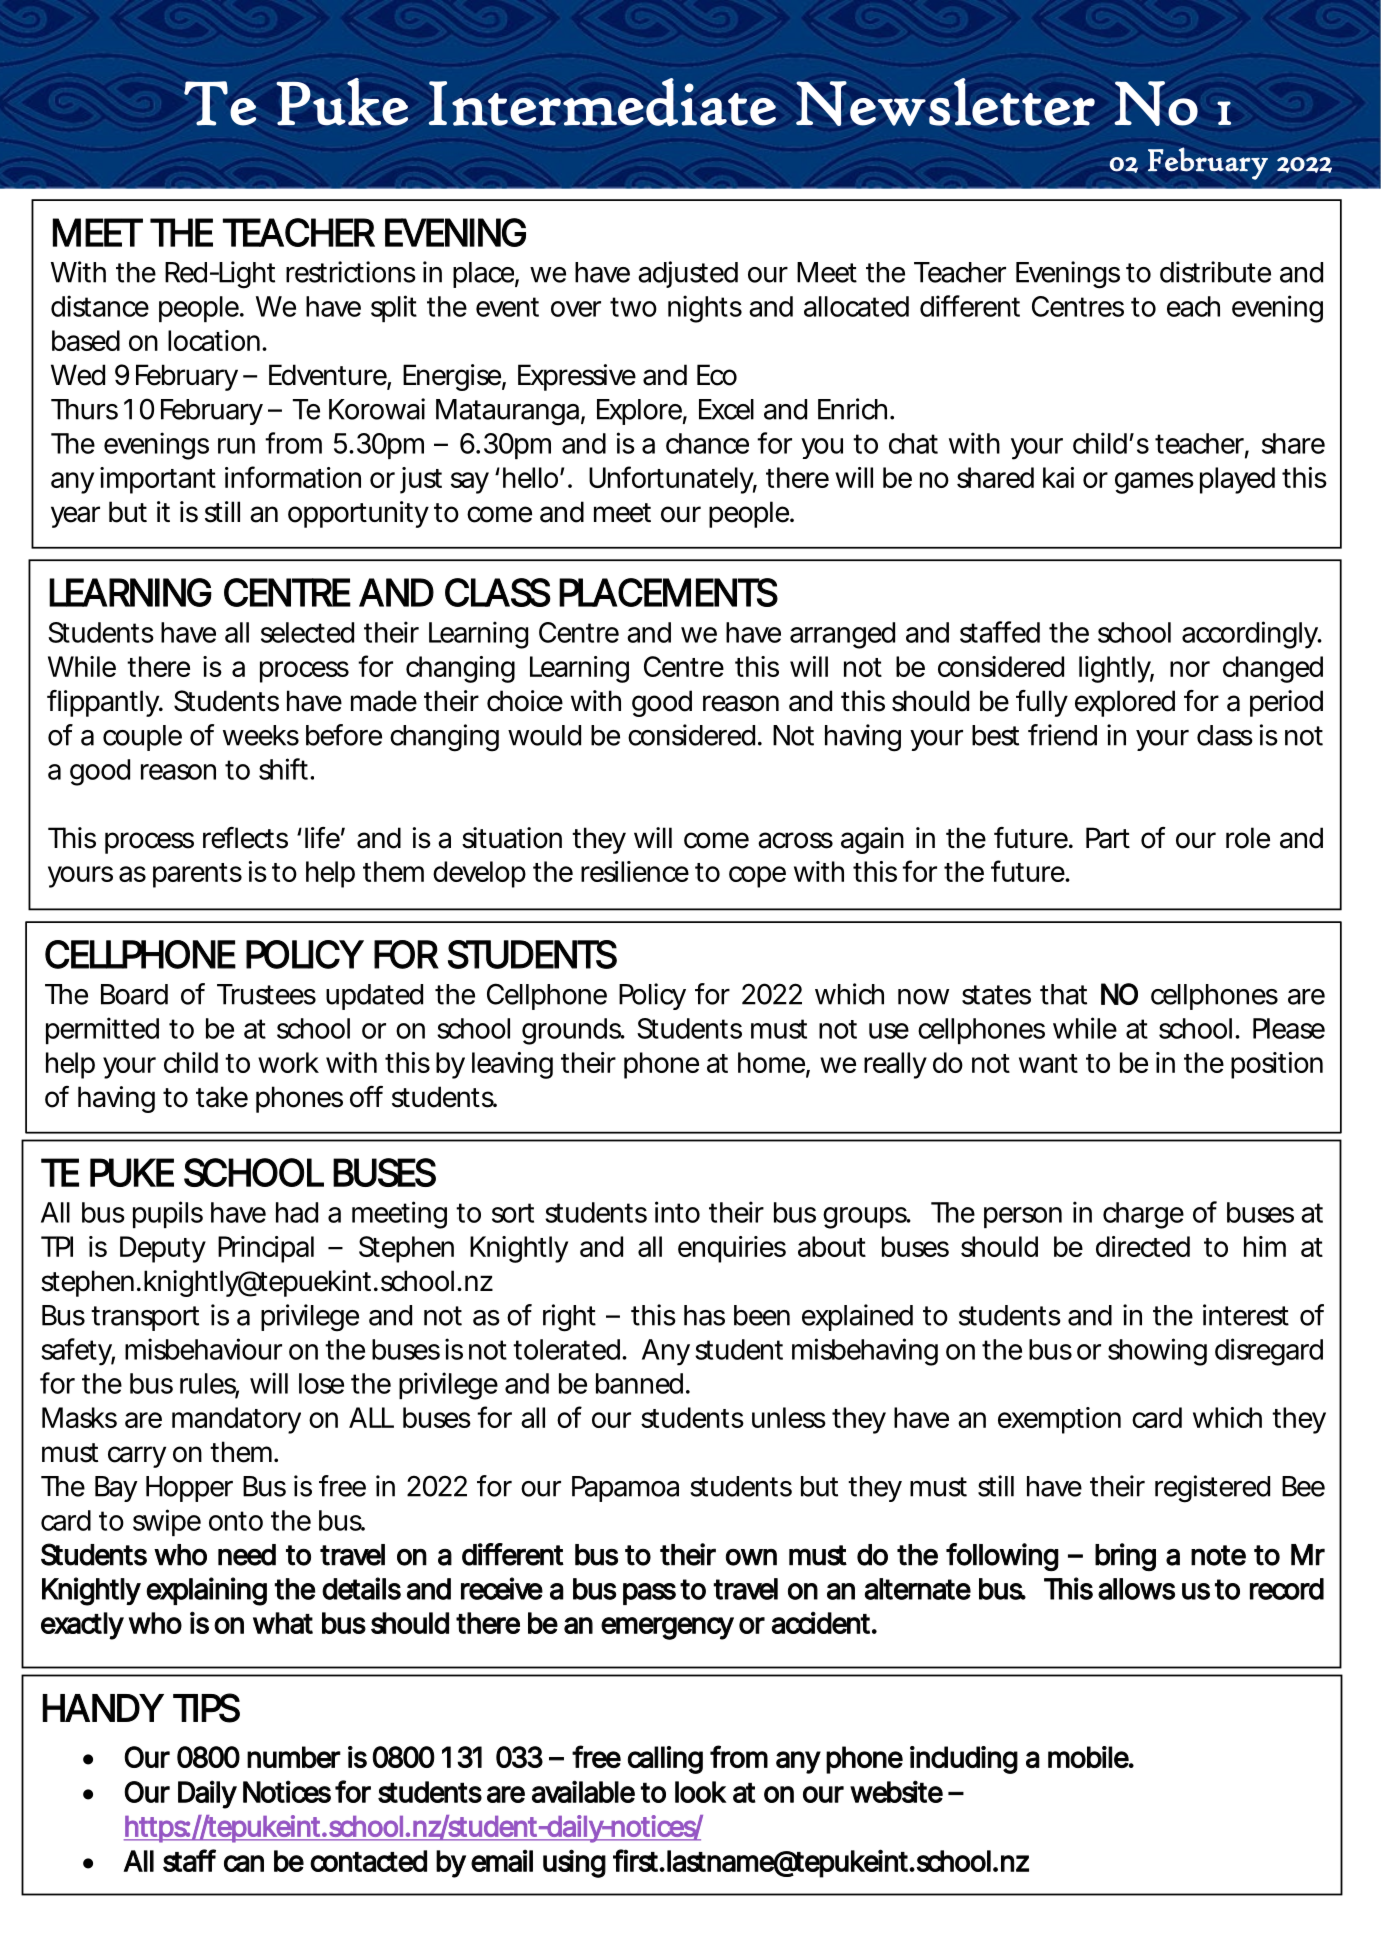 This document has width=1381, height=1953. Describe the element at coordinates (351, 272) in the document. I see `restrictions` at that location.
